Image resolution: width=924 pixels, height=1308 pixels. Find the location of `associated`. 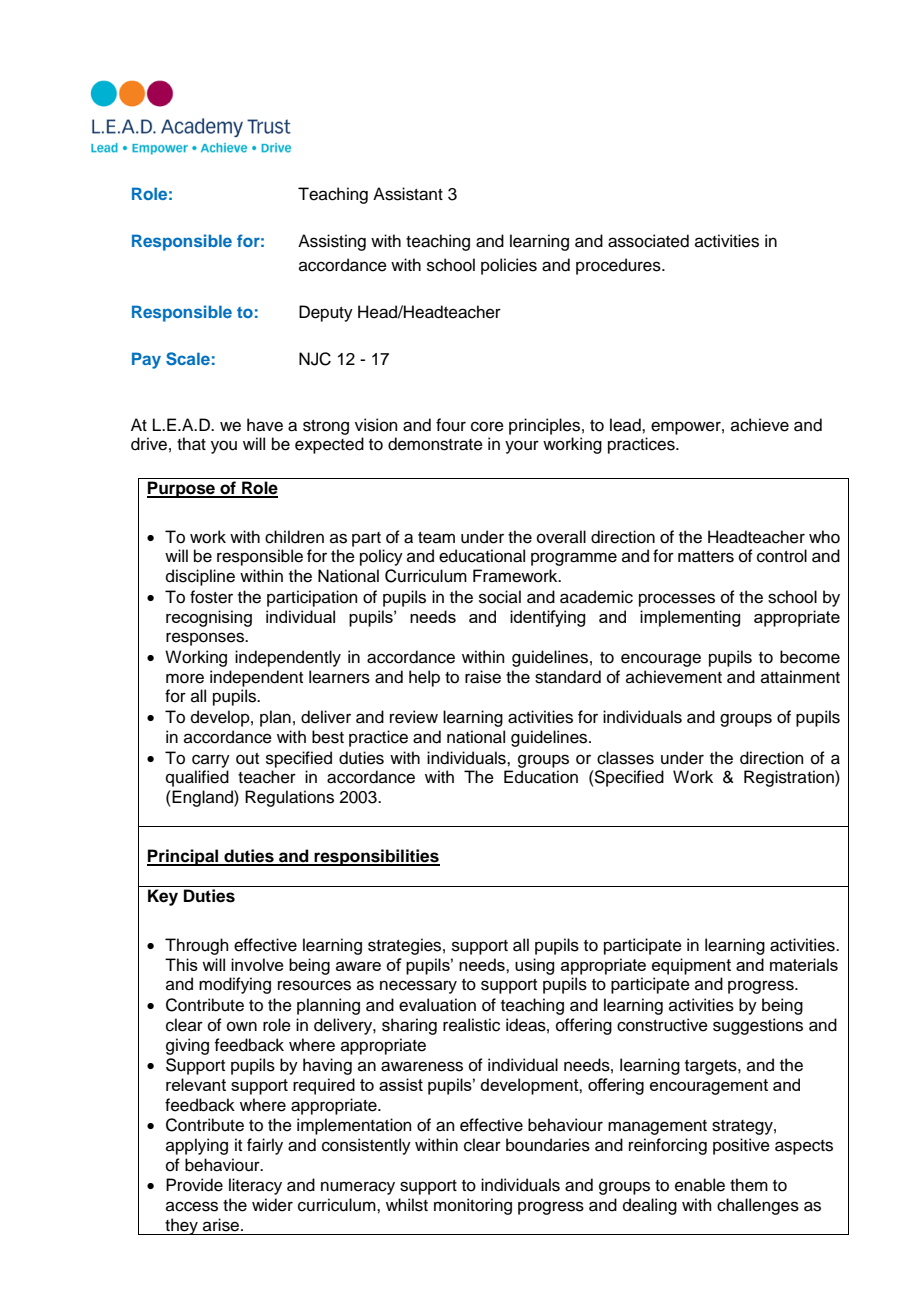

associated is located at coordinates (648, 241).
